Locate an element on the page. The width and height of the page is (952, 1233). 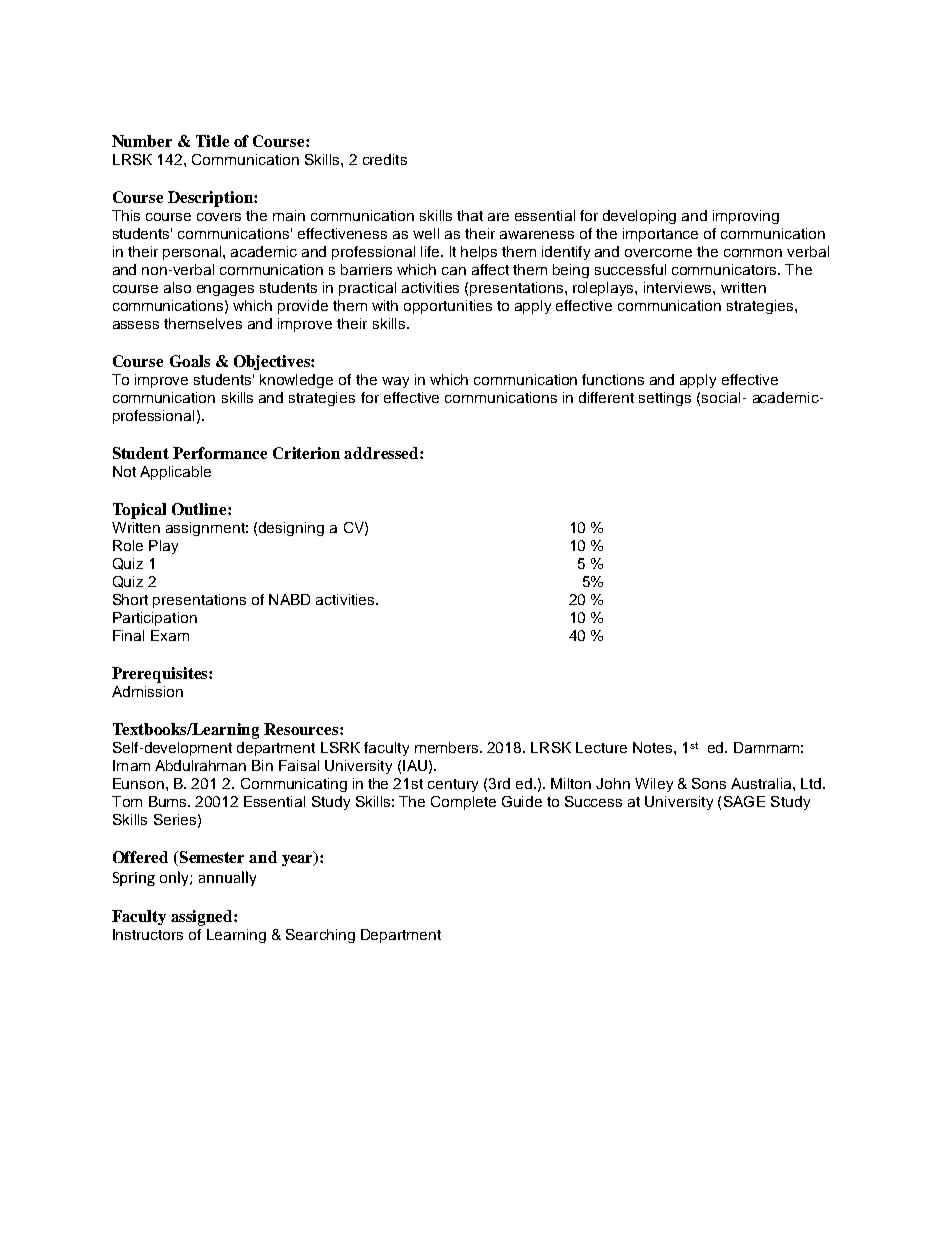
Notes is located at coordinates (652, 747).
